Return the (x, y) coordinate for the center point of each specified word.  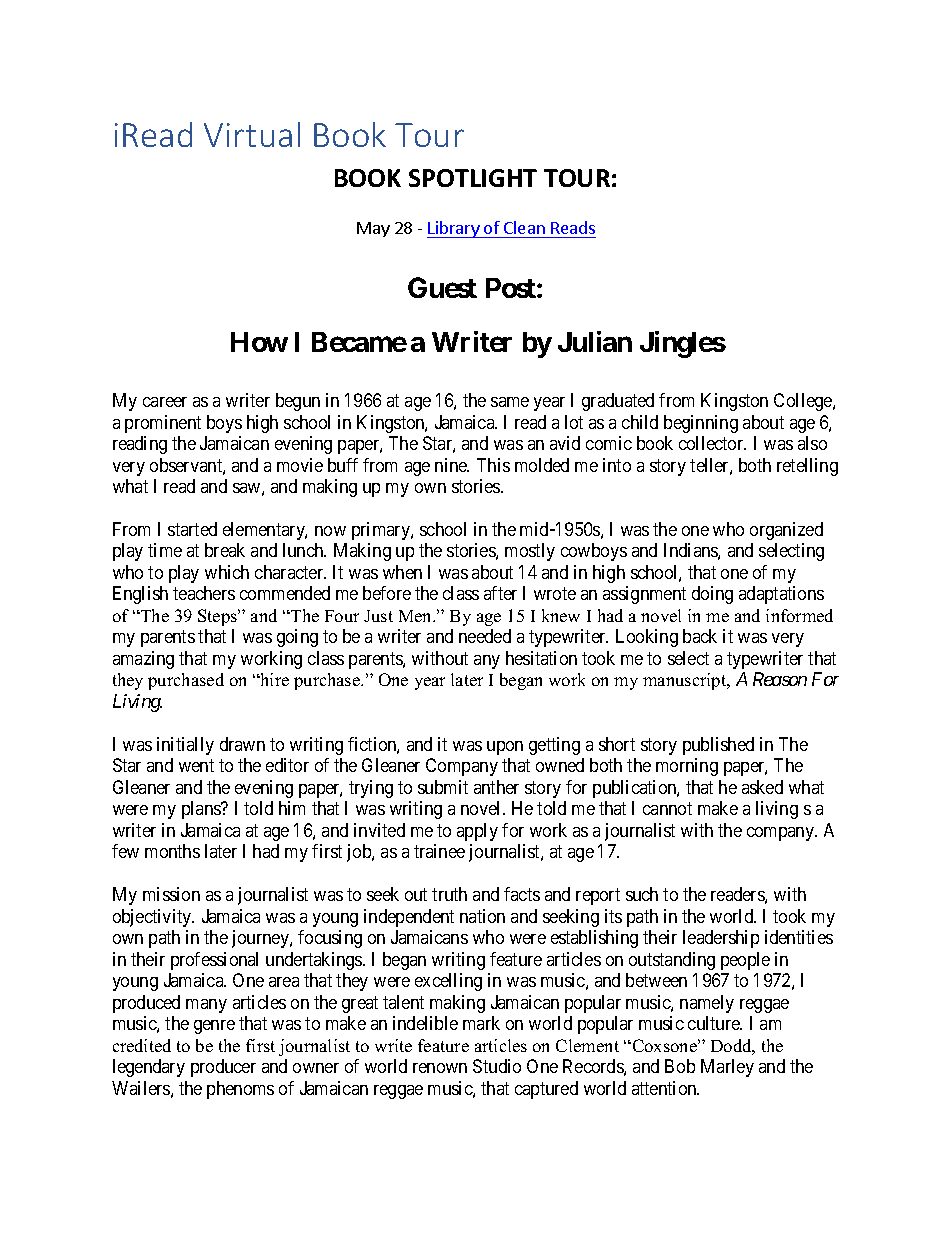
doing (712, 595)
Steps (219, 617)
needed (485, 636)
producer (223, 1068)
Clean (524, 227)
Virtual (252, 134)
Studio (497, 1066)
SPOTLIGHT (473, 178)
